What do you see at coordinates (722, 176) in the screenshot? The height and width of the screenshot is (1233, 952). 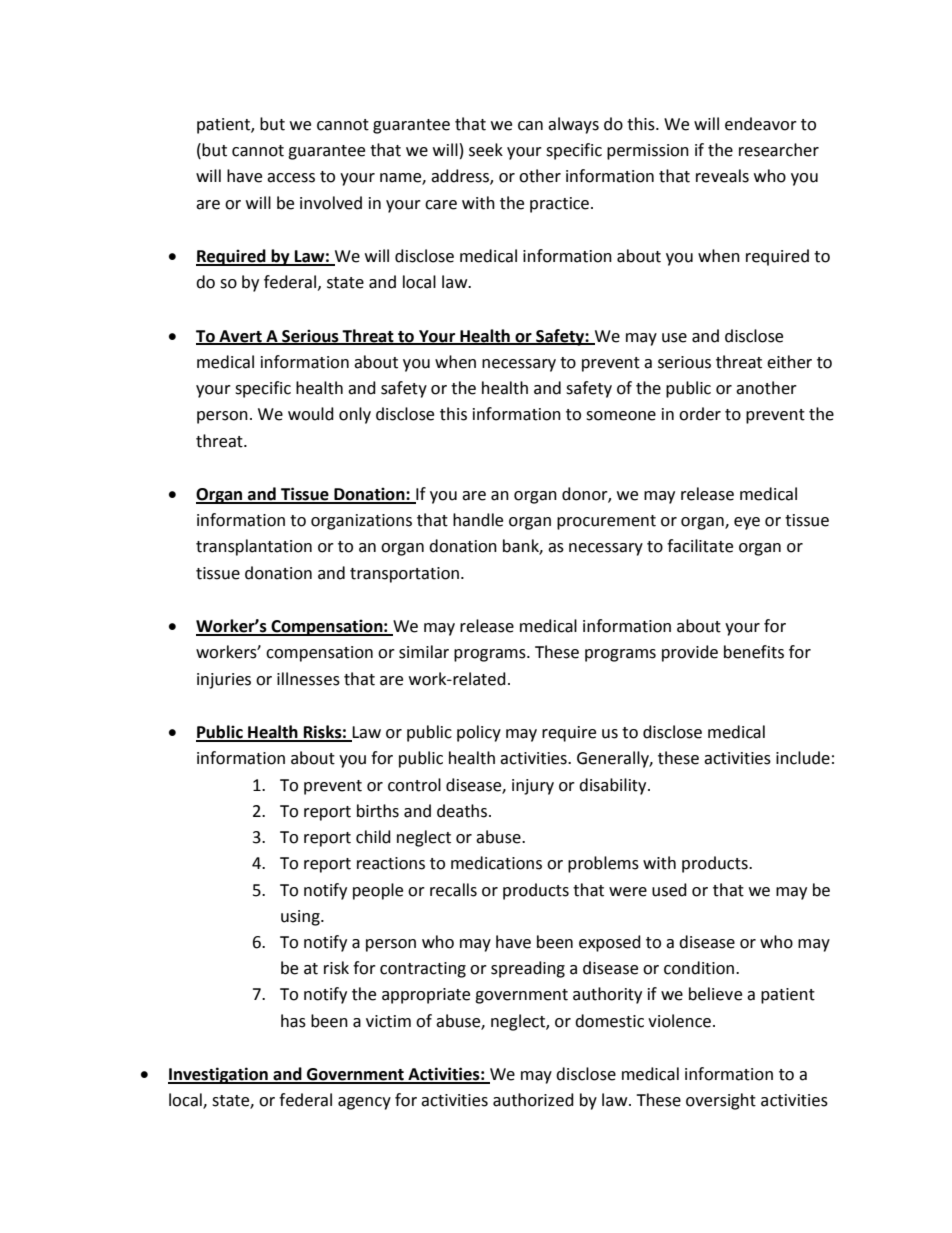 I see `reveals` at bounding box center [722, 176].
